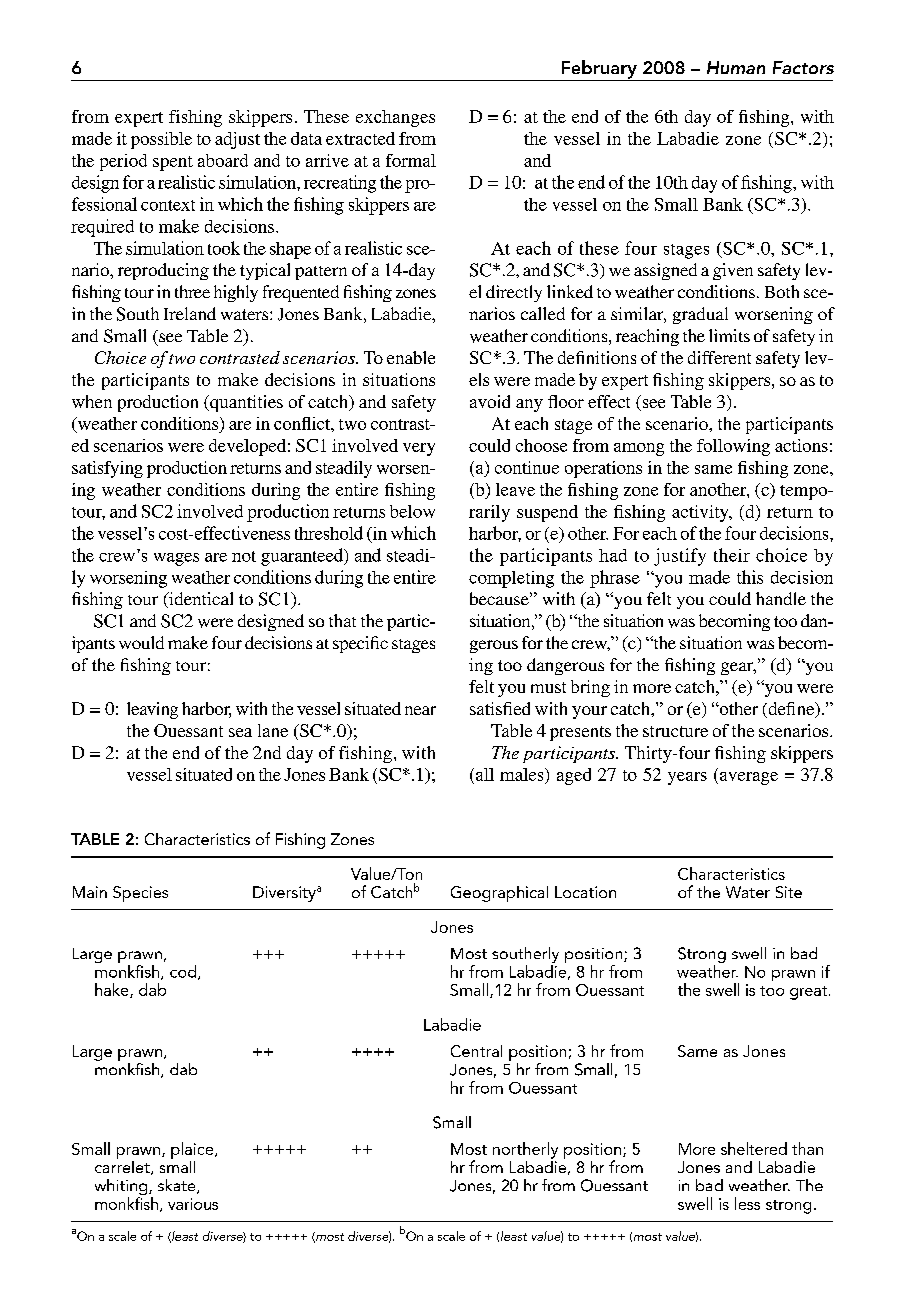 This screenshot has width=905, height=1316. I want to click on gradual, so click(700, 315).
